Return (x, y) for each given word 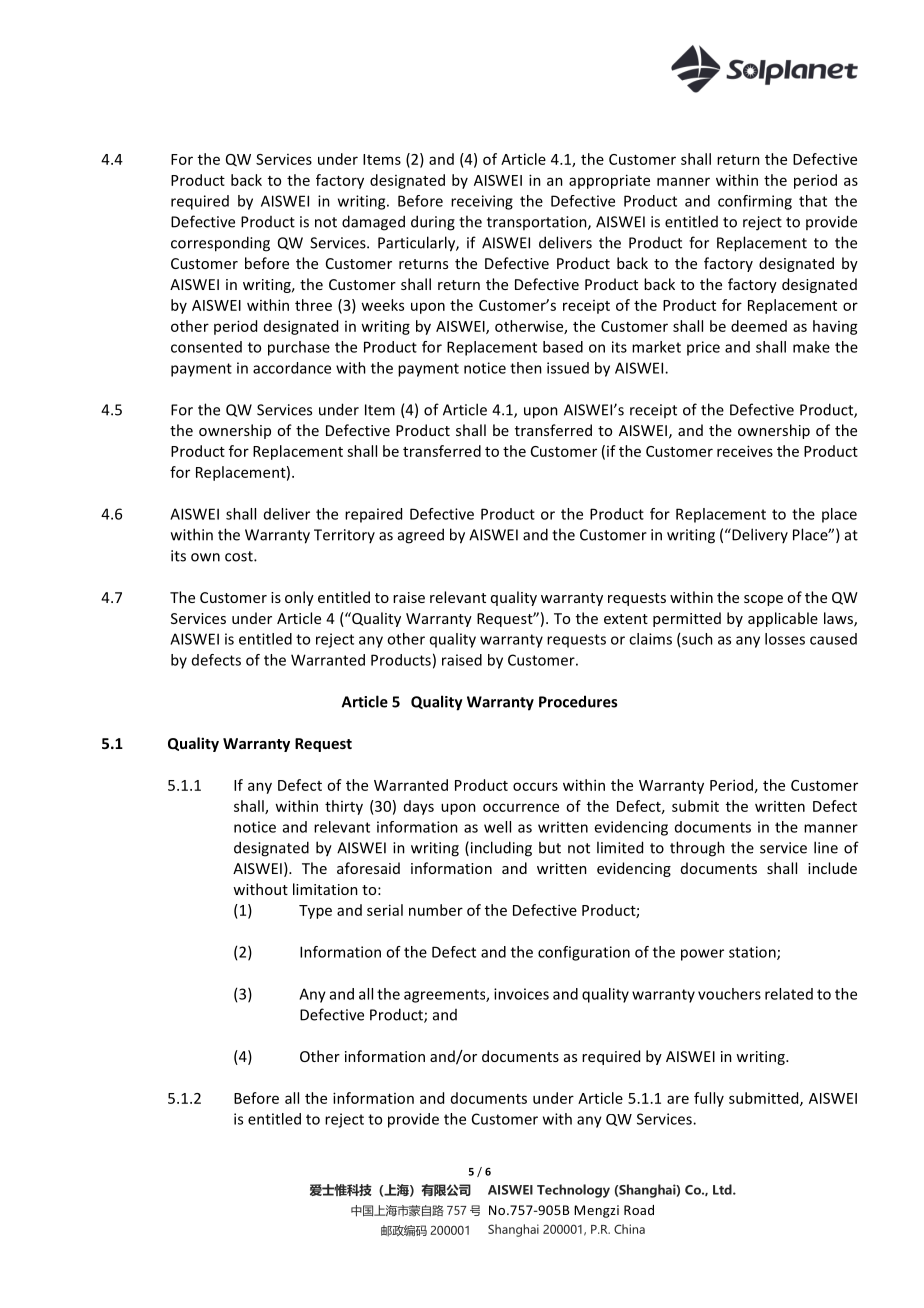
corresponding (220, 244)
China (629, 1229)
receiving (482, 202)
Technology (573, 1191)
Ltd (723, 1189)
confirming (755, 202)
